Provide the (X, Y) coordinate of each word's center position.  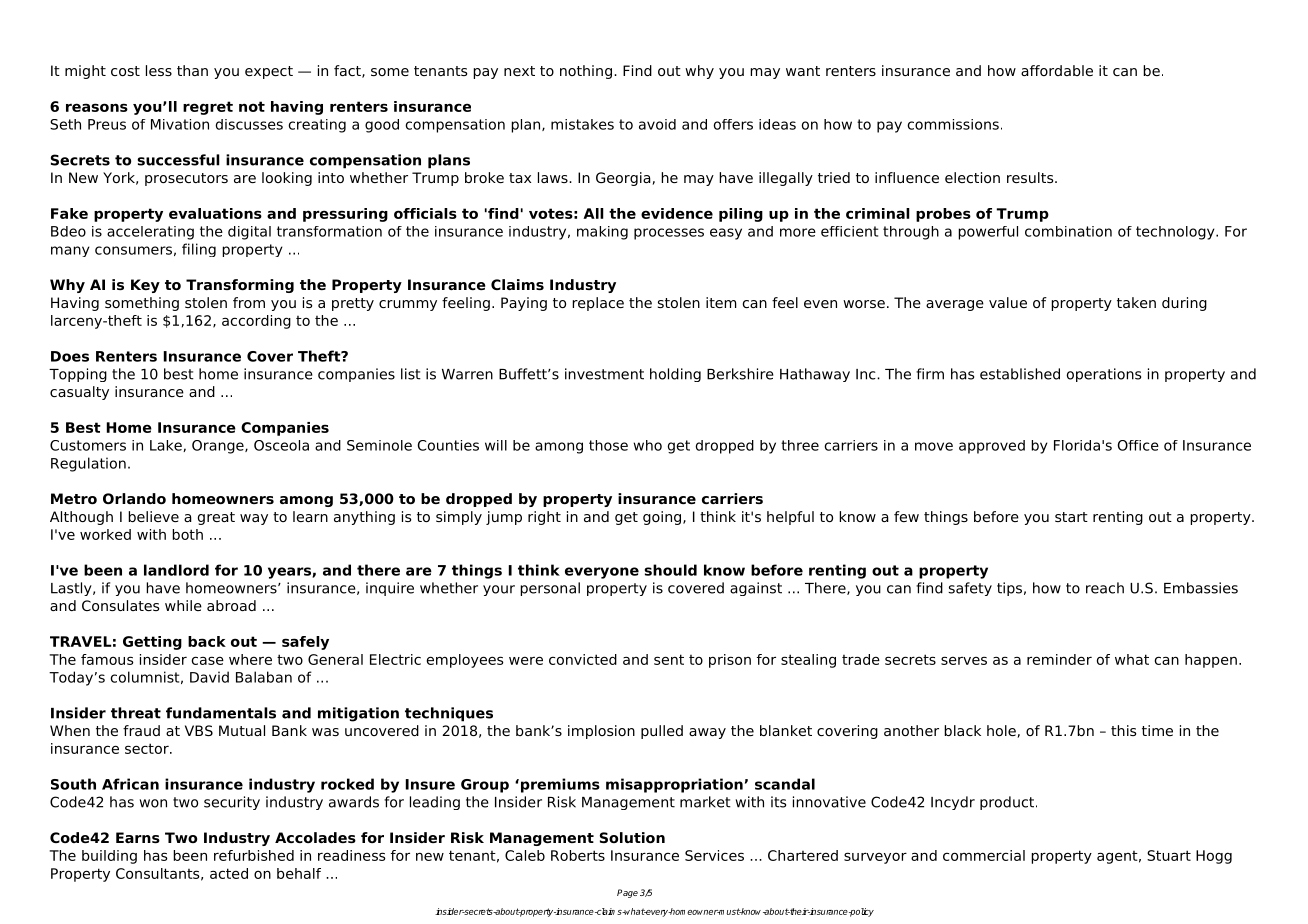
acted (229, 873)
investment (604, 374)
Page (627, 893)
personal (550, 589)
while (183, 605)
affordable (1057, 70)
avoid (657, 124)
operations (1104, 375)
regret (208, 108)
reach (1105, 588)
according (256, 322)
